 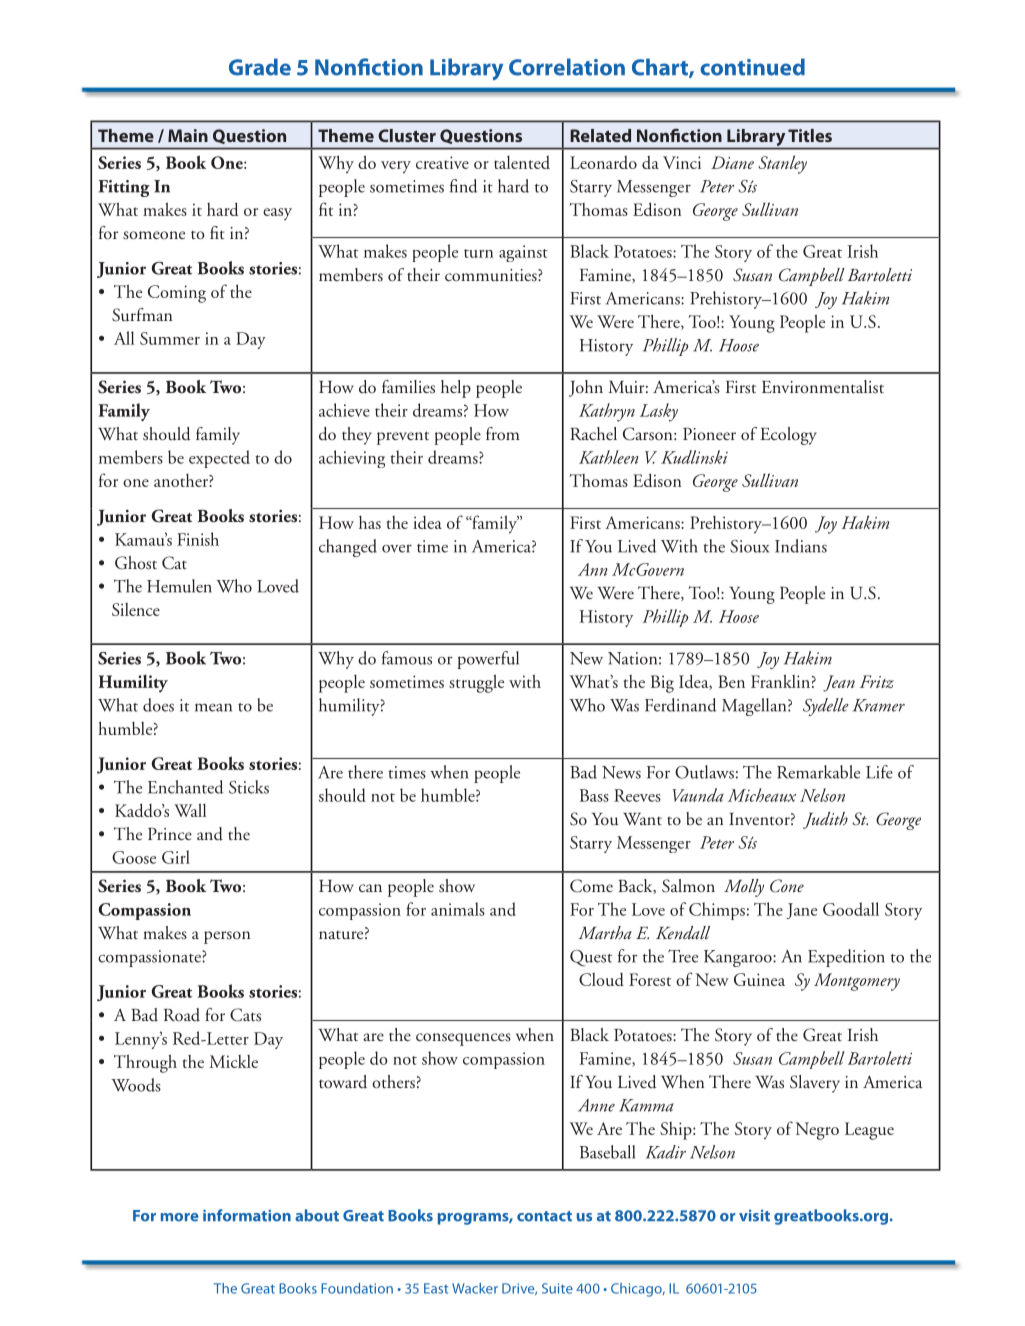 What do you see at coordinates (839, 683) in the screenshot?
I see `Jean` at bounding box center [839, 683].
